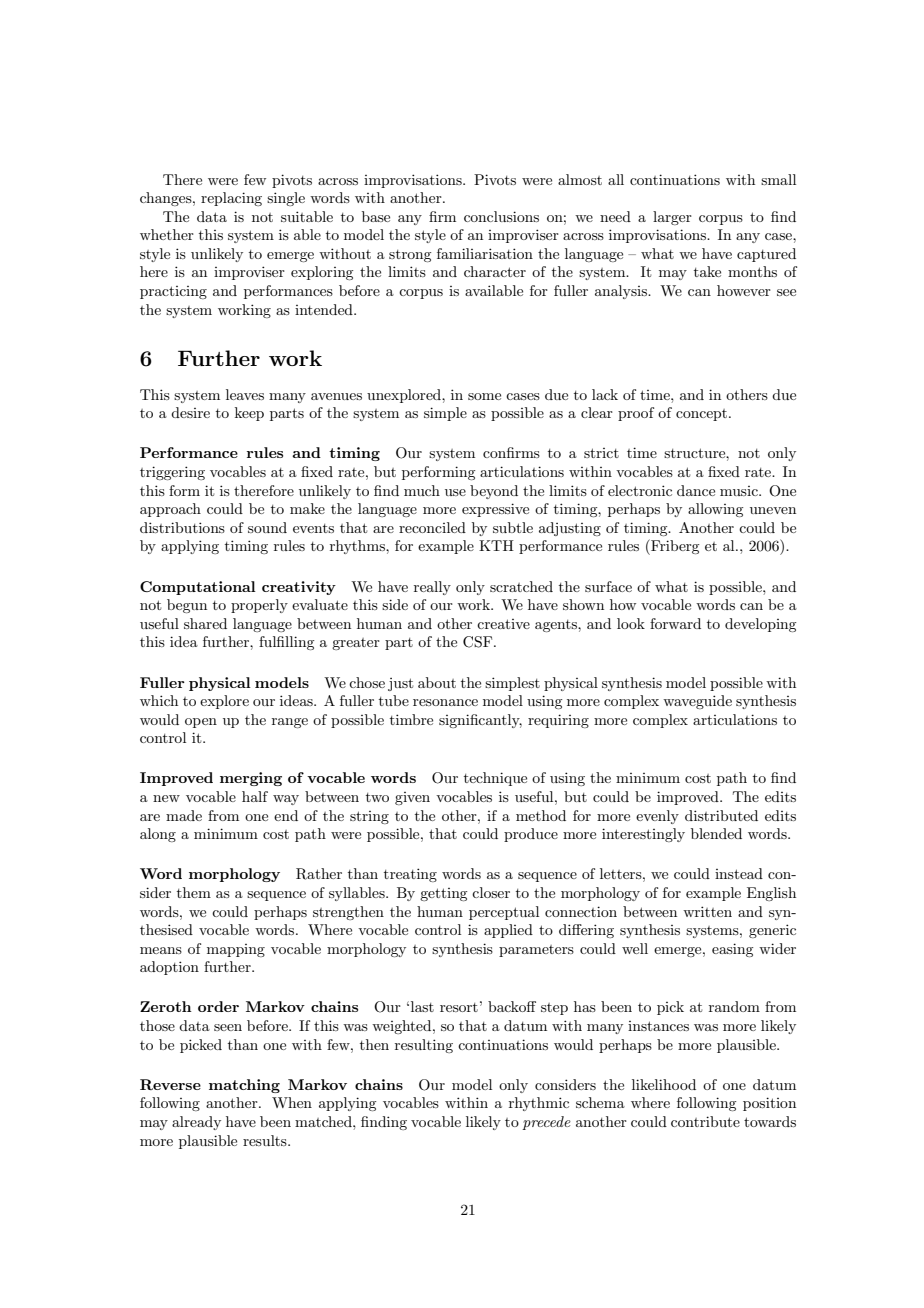  Describe the element at coordinates (205, 623) in the screenshot. I see `shared` at that location.
